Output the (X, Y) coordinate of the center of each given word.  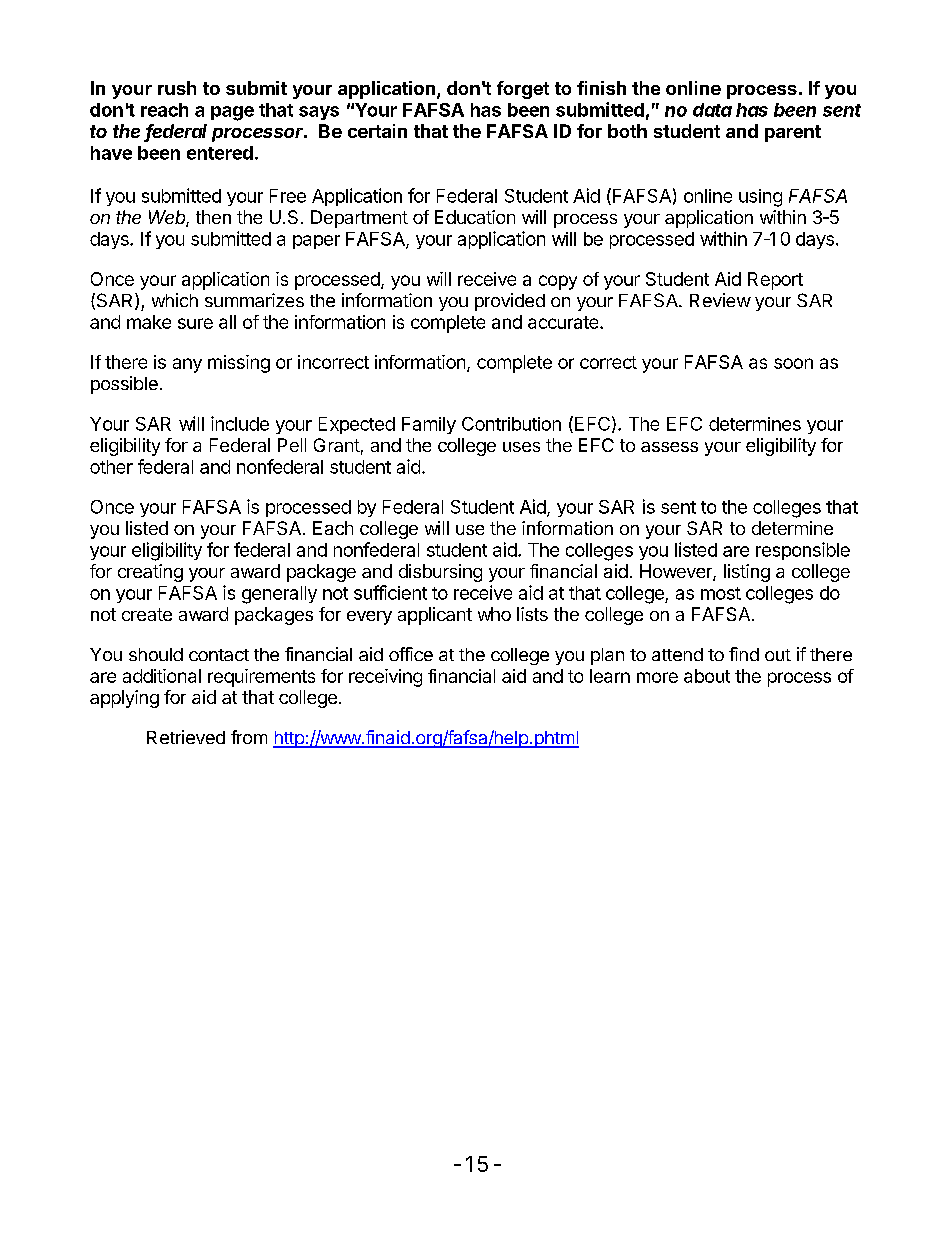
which (175, 300)
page (232, 113)
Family (429, 425)
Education (475, 217)
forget (523, 90)
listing (747, 573)
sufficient (390, 592)
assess (669, 447)
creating (150, 573)
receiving (385, 678)
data (712, 110)
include (240, 423)
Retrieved (186, 737)
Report (775, 281)
